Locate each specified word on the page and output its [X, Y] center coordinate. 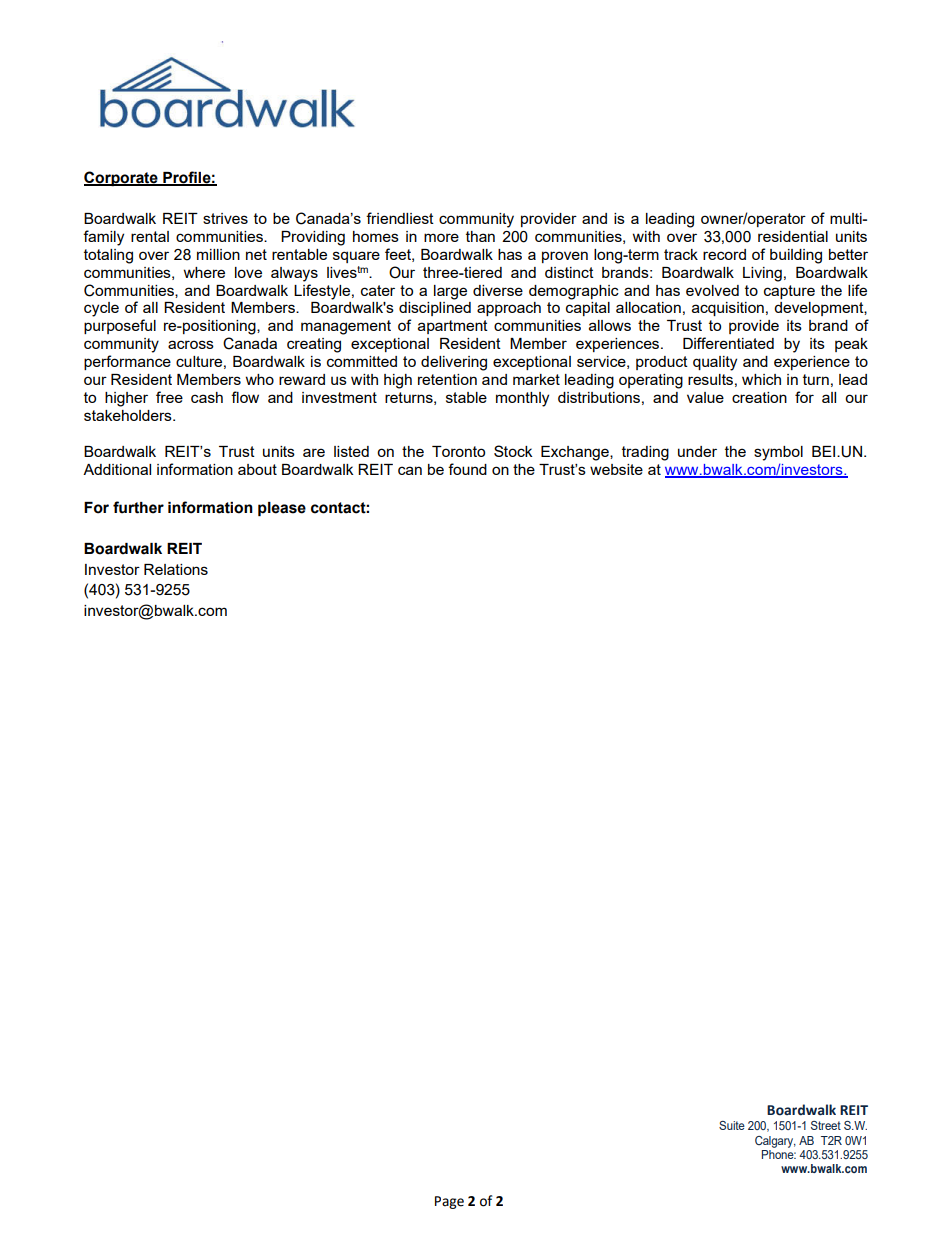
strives [225, 218]
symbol [778, 453]
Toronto [458, 451]
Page [449, 1202]
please [282, 509]
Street [826, 1125]
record [724, 254]
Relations [176, 569]
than [480, 236]
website [616, 469]
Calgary [775, 1142]
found [467, 469]
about [257, 469]
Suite [732, 1125]
